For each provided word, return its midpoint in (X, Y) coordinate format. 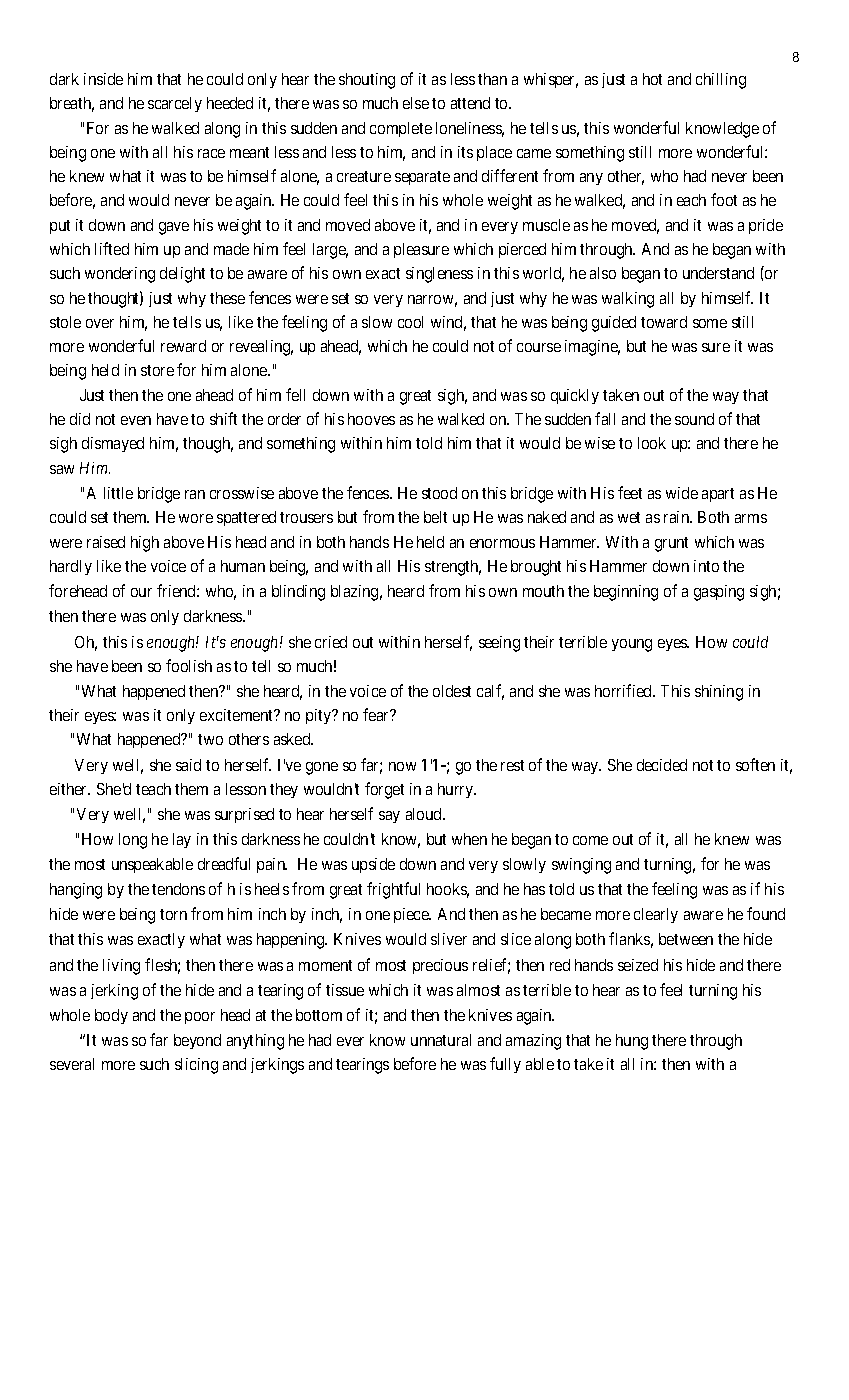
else (416, 103)
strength (453, 568)
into (706, 566)
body (111, 1016)
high (145, 544)
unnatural (441, 1040)
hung (632, 1042)
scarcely (175, 104)
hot (652, 79)
